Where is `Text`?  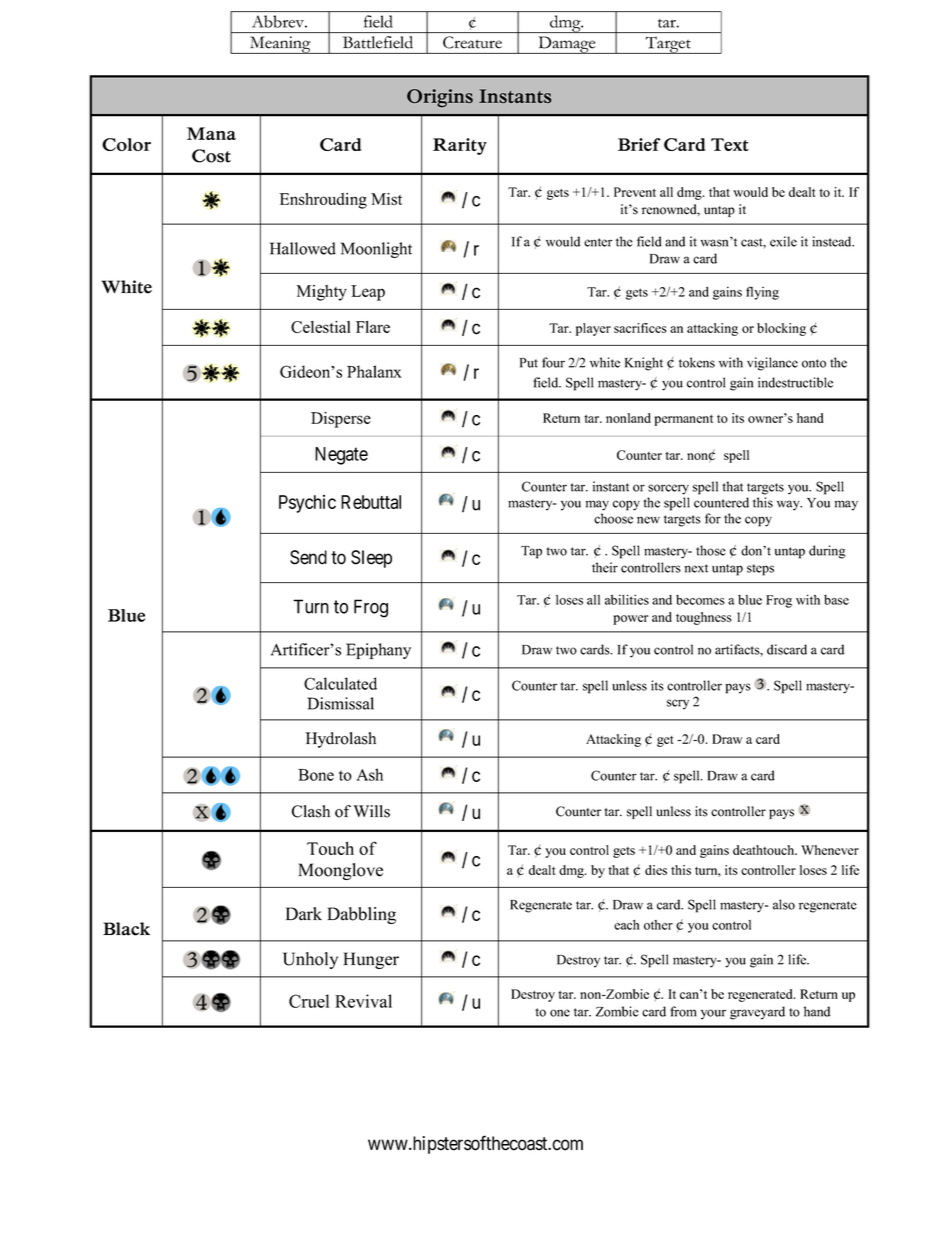
Text is located at coordinates (730, 144).
